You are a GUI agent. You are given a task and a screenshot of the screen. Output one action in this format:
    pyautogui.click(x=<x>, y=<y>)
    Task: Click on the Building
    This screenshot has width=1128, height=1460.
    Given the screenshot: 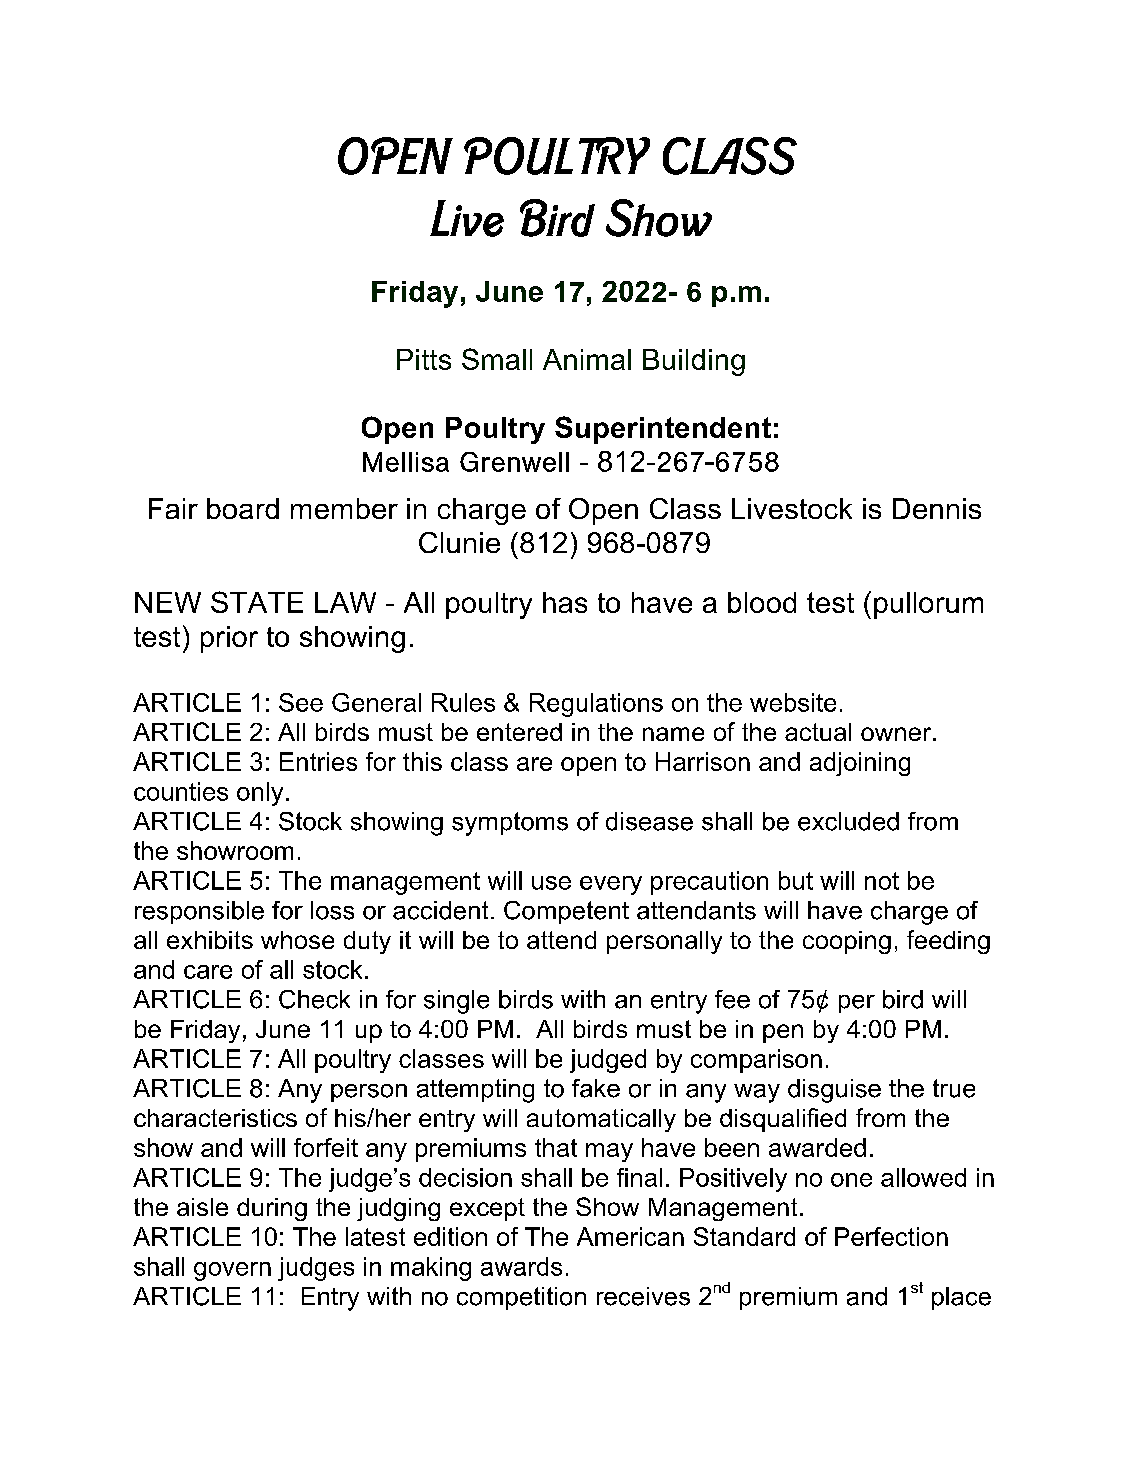 What is the action you would take?
    pyautogui.click(x=694, y=362)
